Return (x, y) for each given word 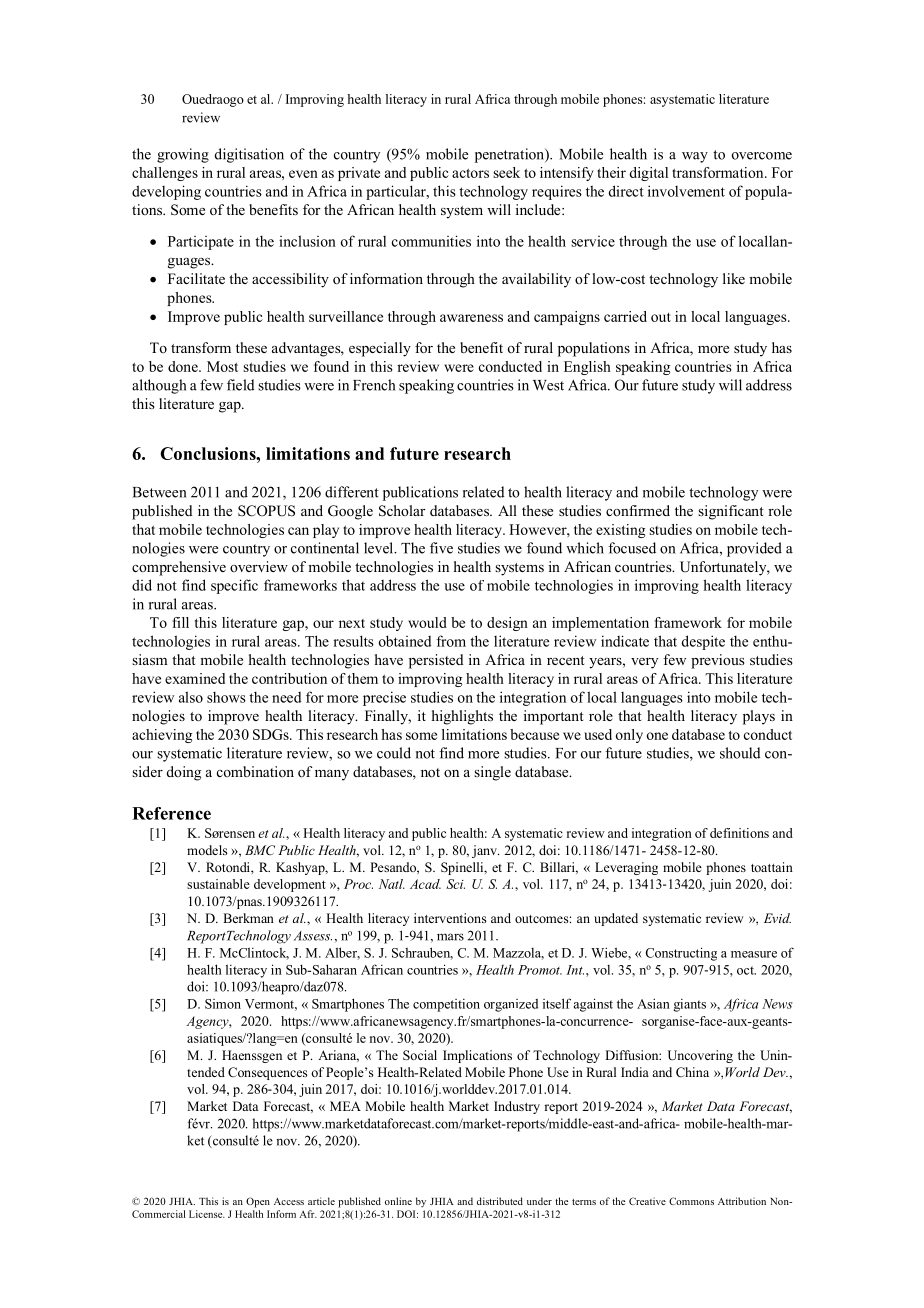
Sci (455, 884)
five (441, 548)
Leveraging (626, 868)
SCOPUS (266, 511)
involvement (686, 191)
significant (731, 512)
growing (183, 155)
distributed (500, 1201)
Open (258, 1202)
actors (470, 173)
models (207, 850)
